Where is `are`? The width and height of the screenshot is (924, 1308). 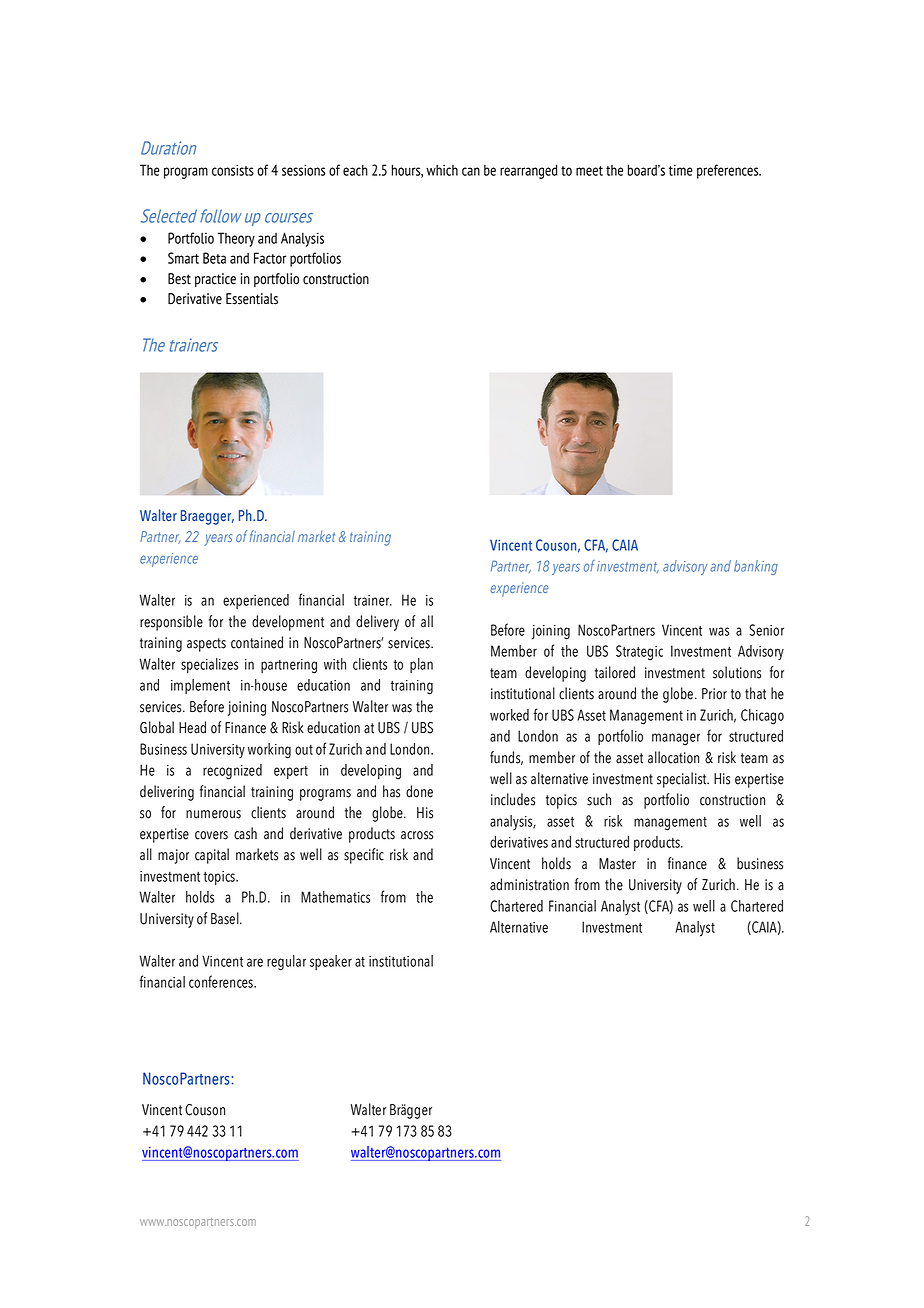
are is located at coordinates (255, 962).
